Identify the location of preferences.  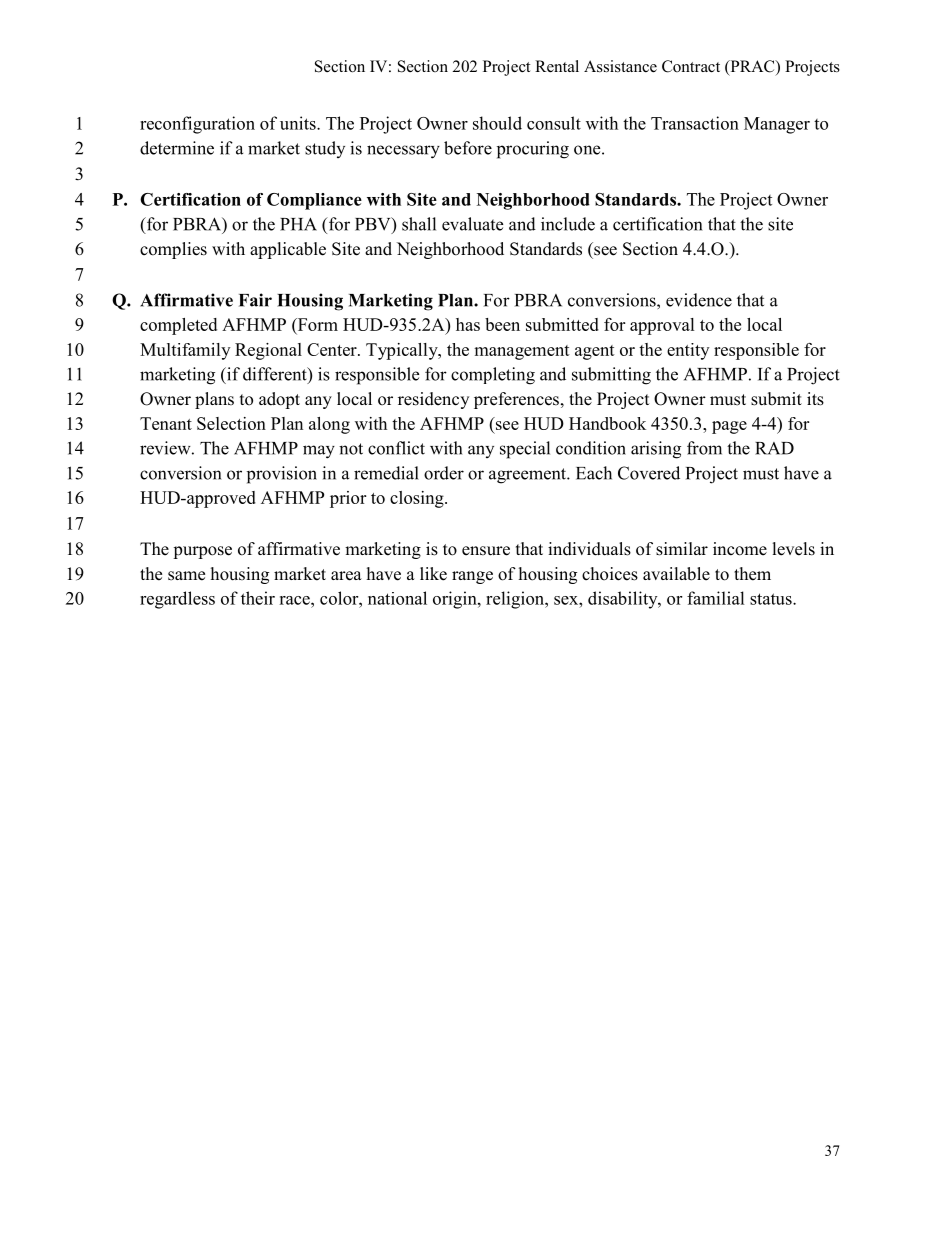
(516, 400).
